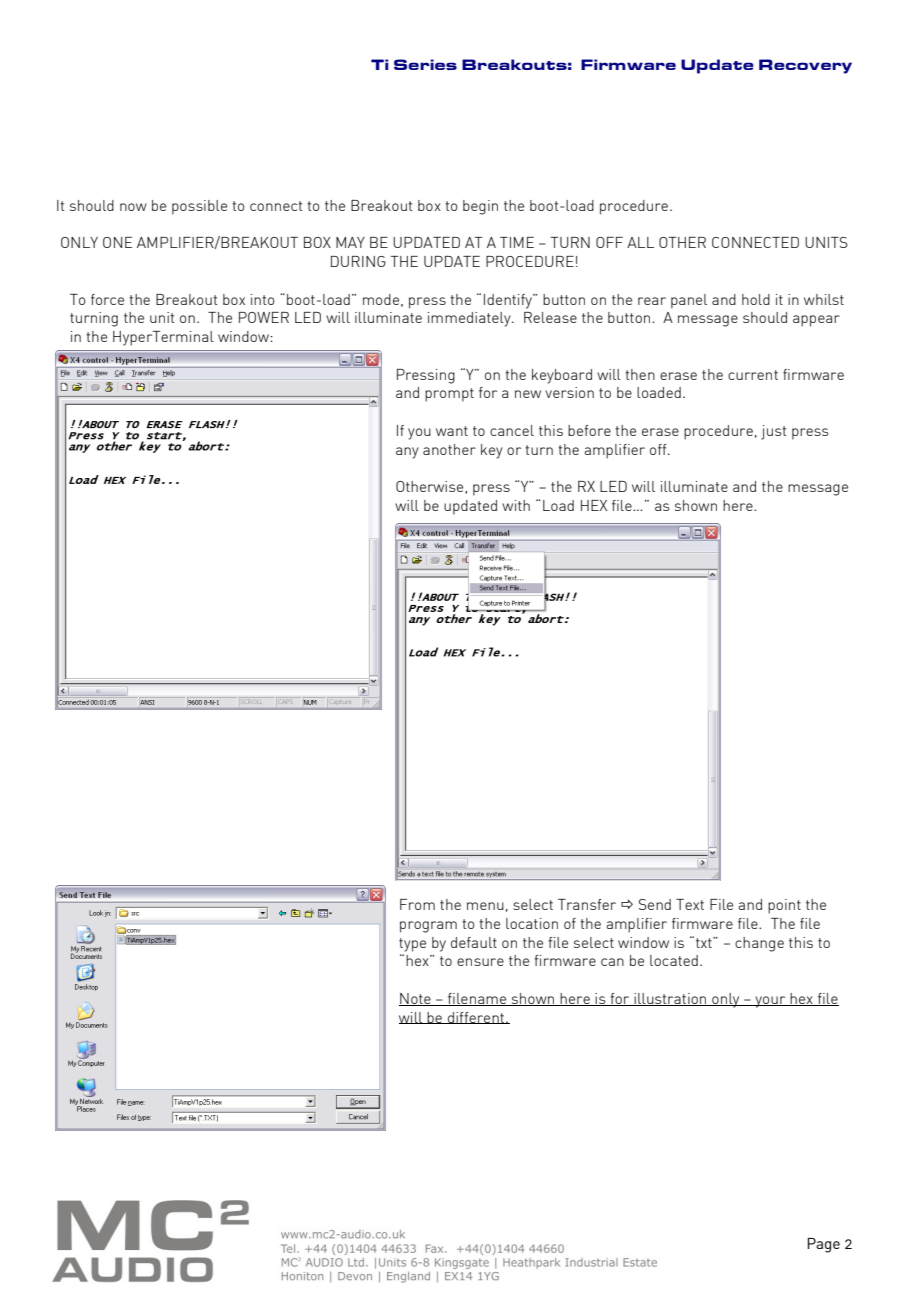 The image size is (924, 1308). What do you see at coordinates (199, 207) in the document?
I see `possible` at bounding box center [199, 207].
